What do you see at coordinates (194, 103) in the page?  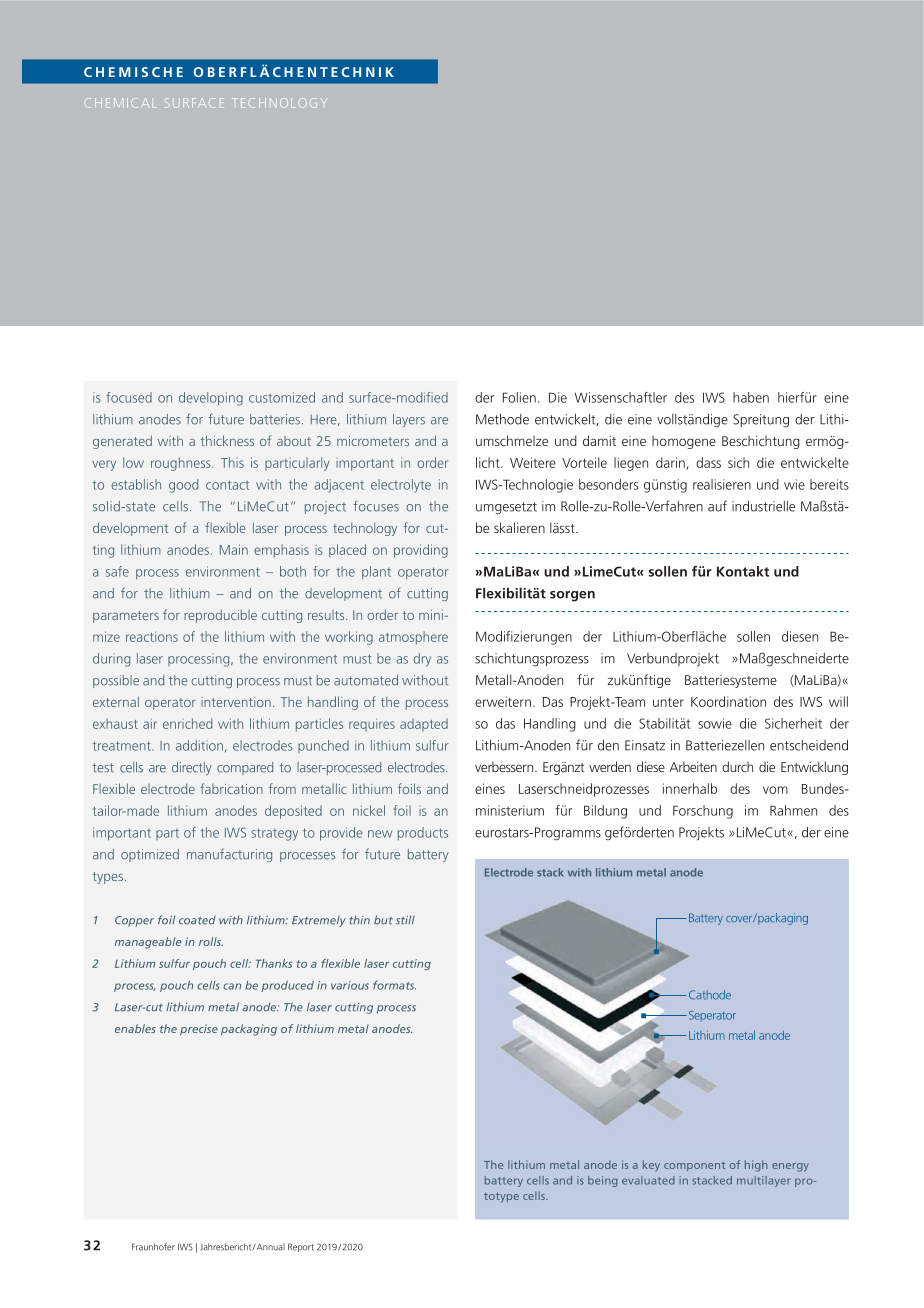 I see `SURFACE` at bounding box center [194, 103].
